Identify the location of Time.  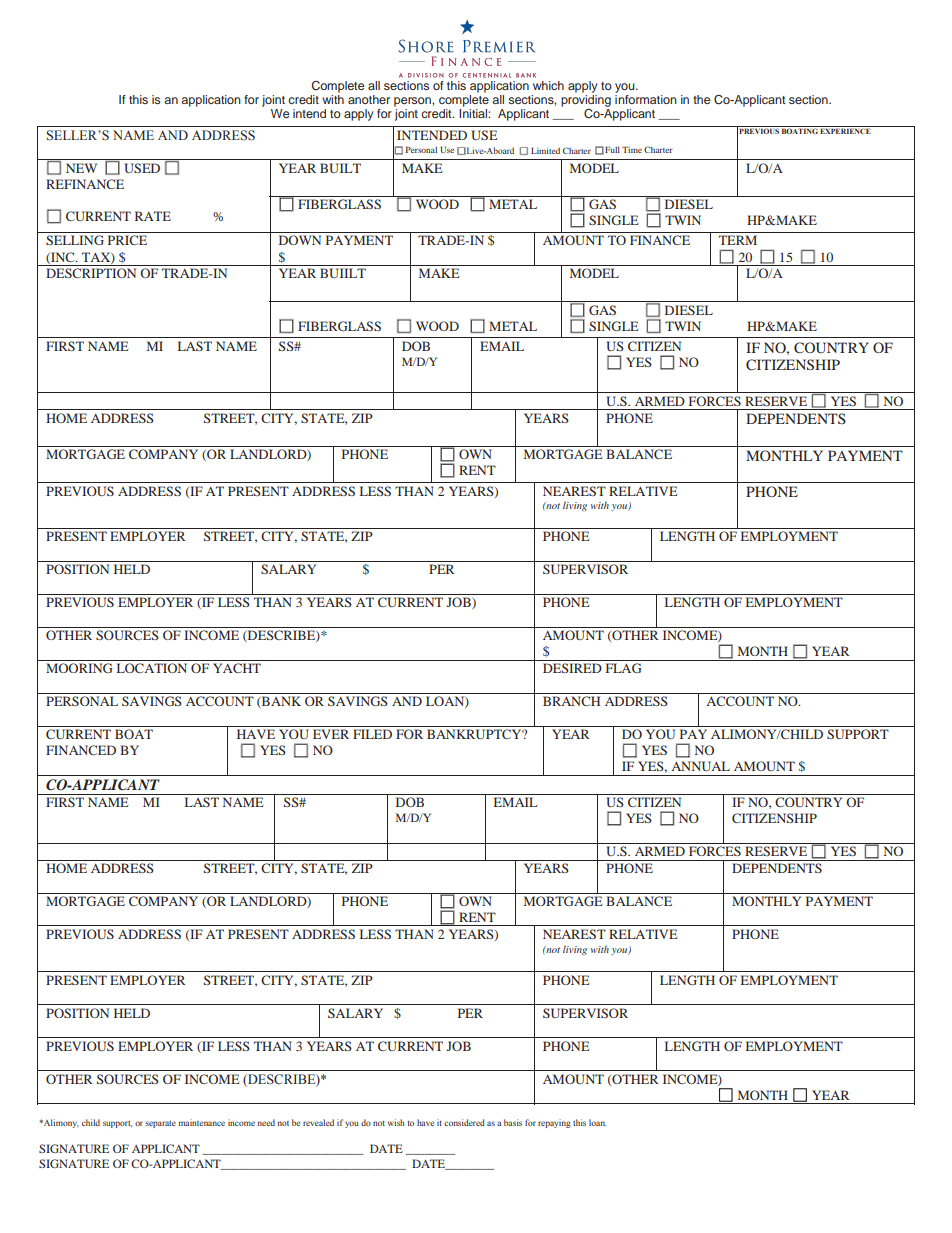
(632, 149).
